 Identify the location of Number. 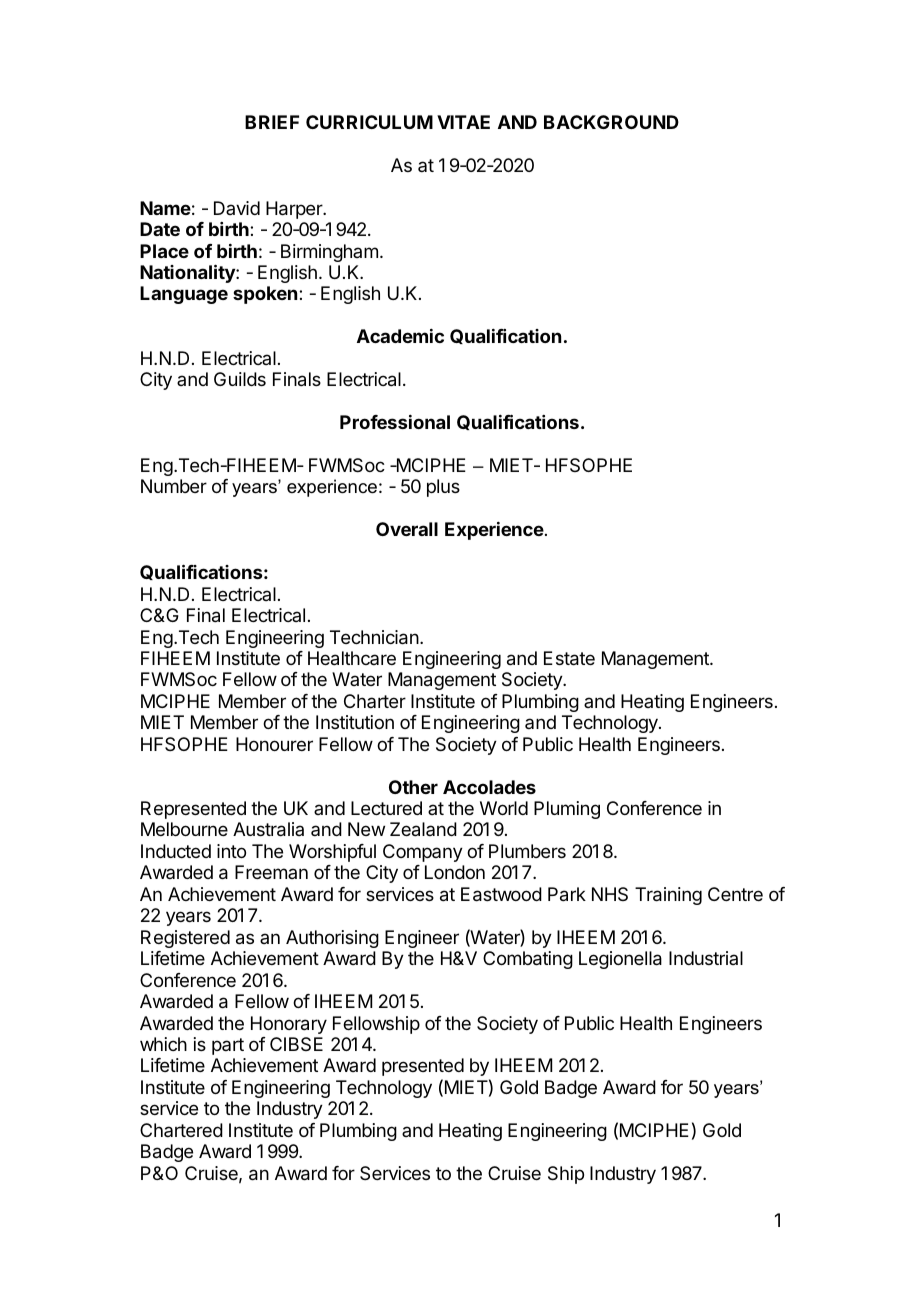
(174, 486).
